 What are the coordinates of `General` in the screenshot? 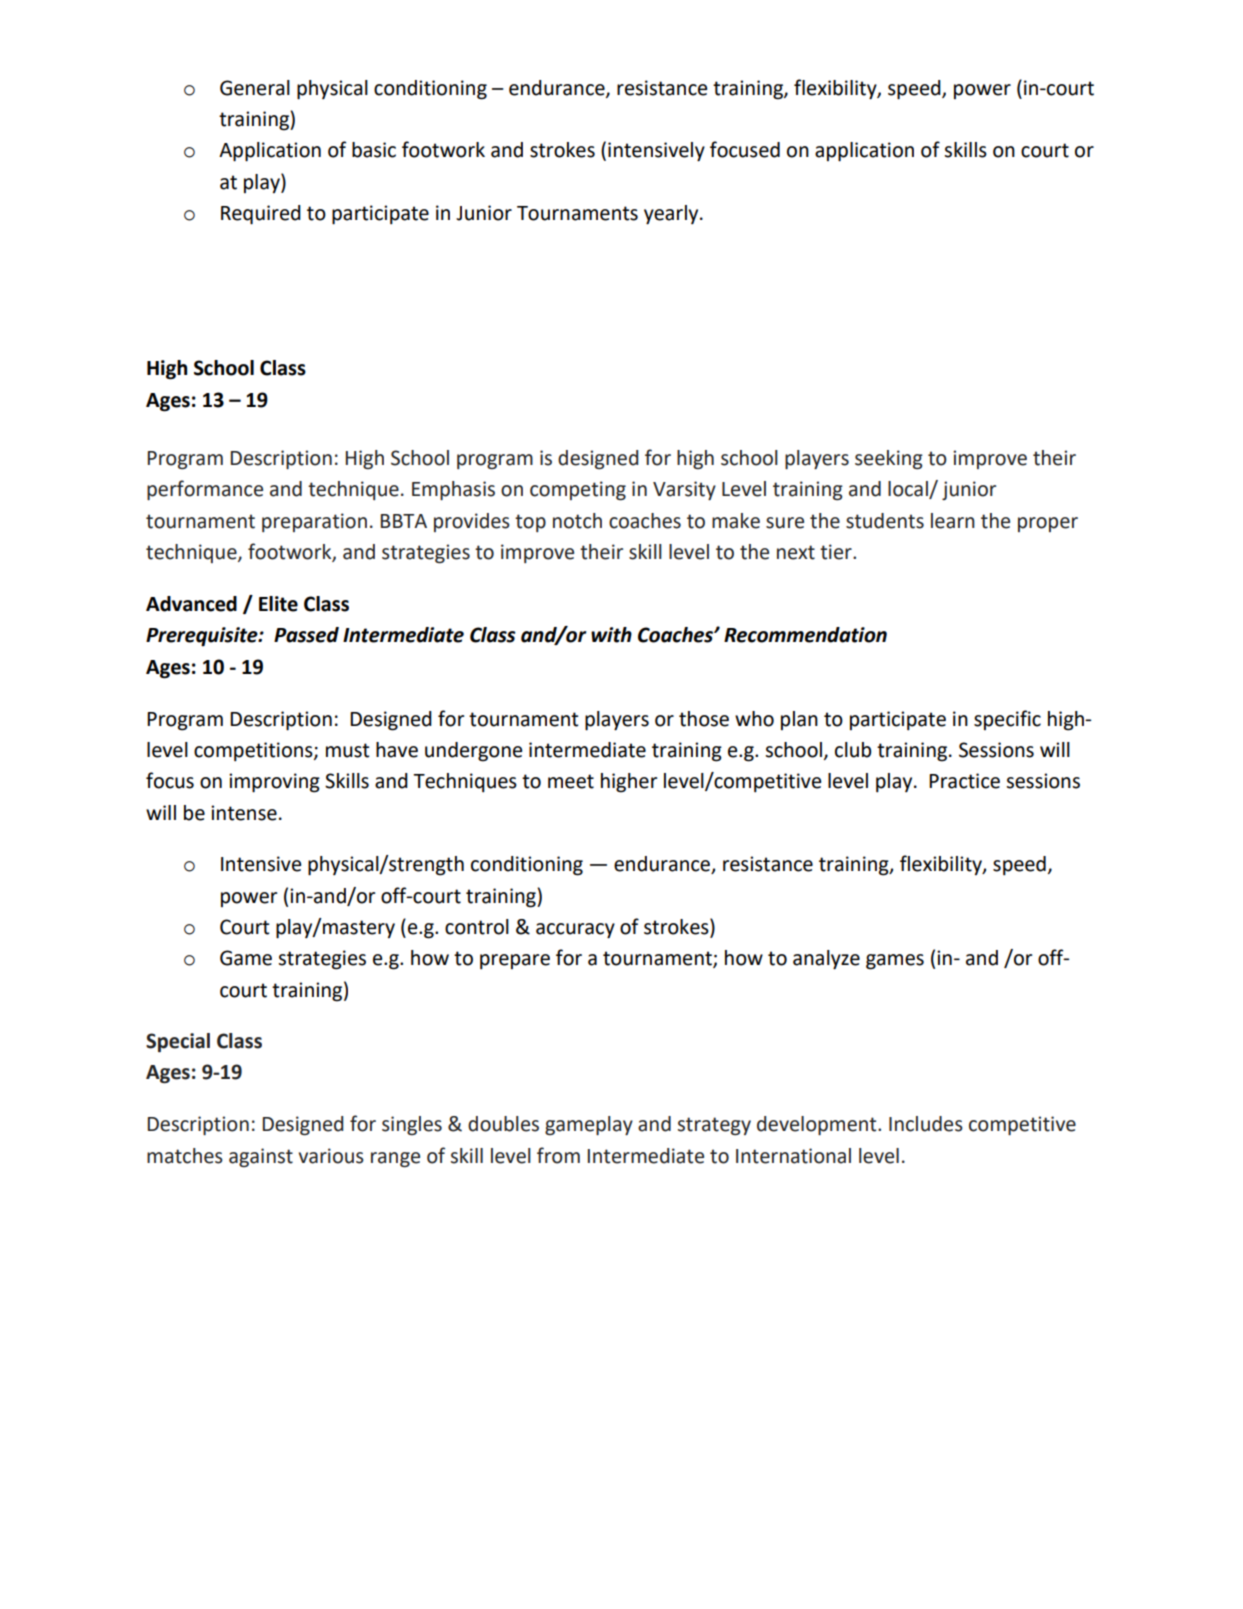 It's located at (255, 88).
